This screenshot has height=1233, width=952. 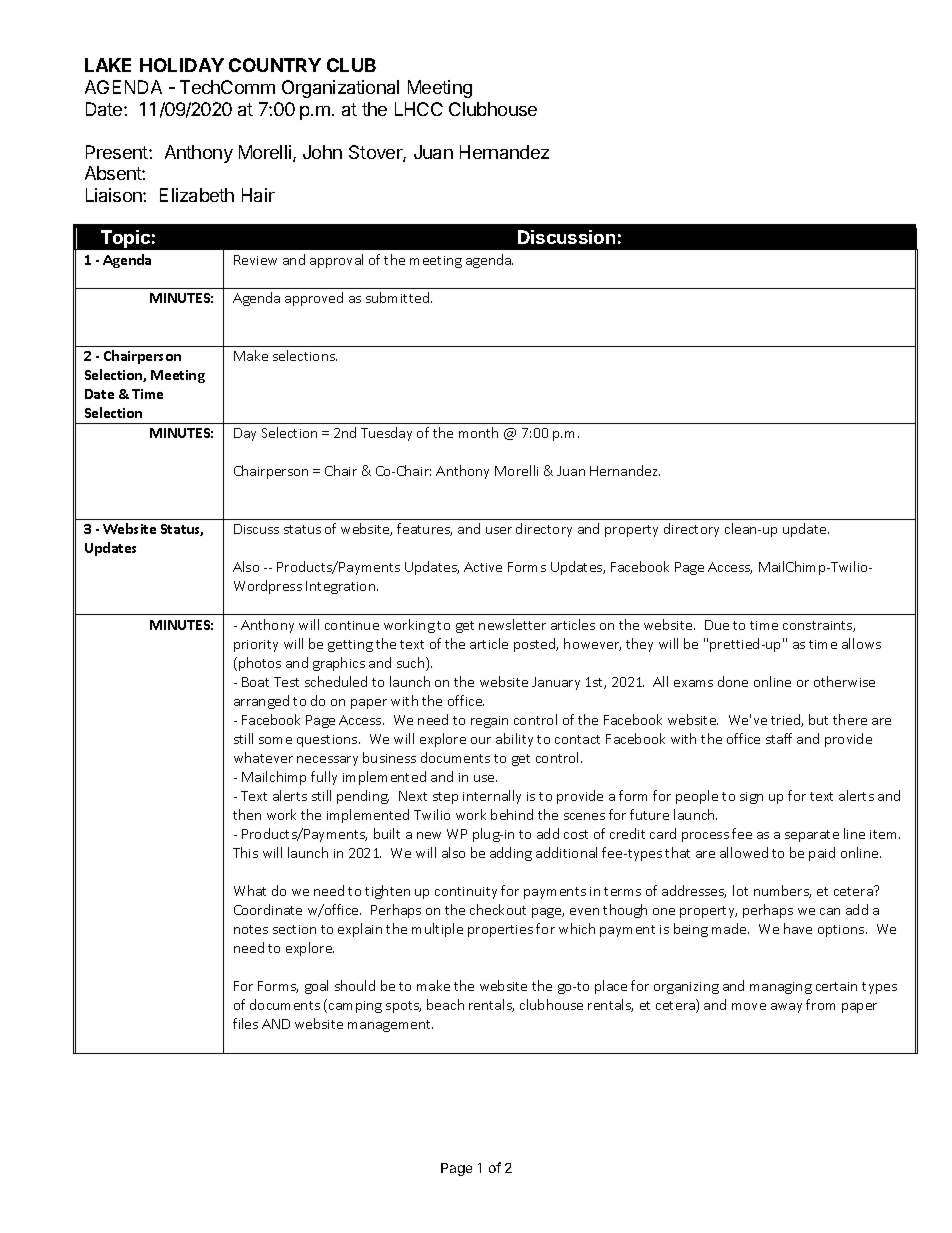 What do you see at coordinates (322, 152) in the screenshot?
I see `John` at bounding box center [322, 152].
